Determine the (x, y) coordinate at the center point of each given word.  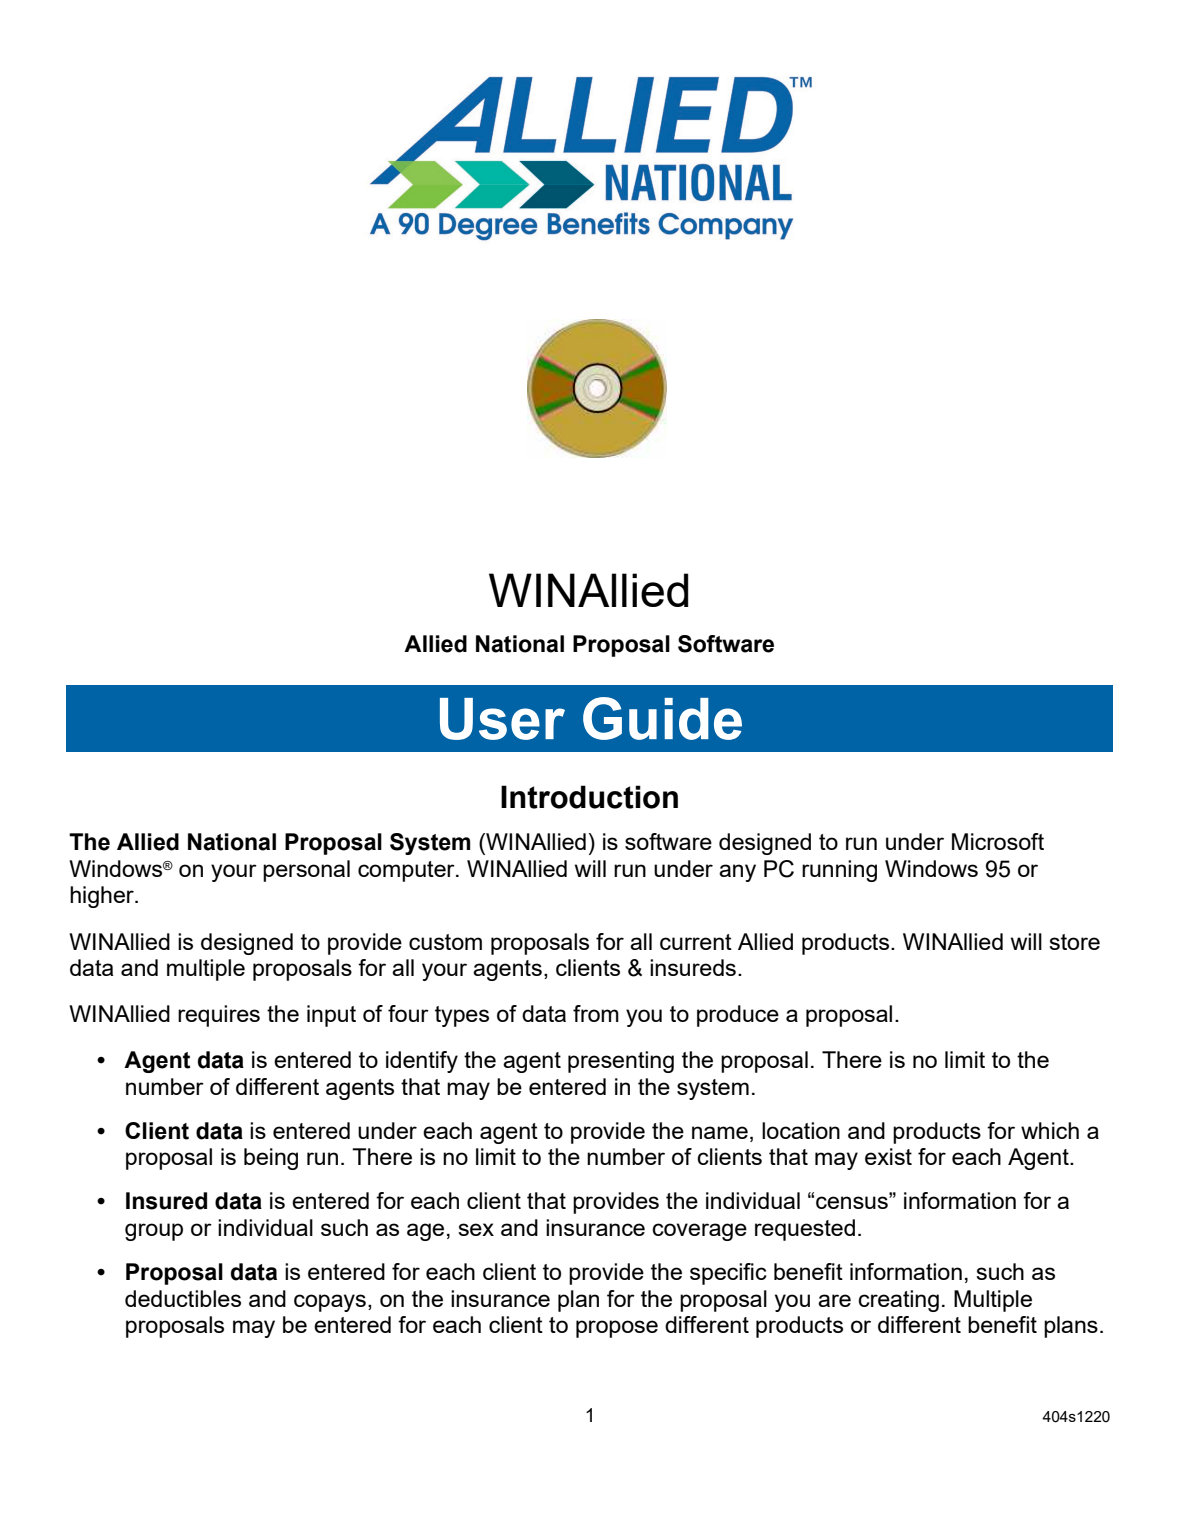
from (596, 1013)
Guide (662, 718)
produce (738, 1016)
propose (617, 1329)
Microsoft (998, 841)
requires (219, 1016)
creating (898, 1301)
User (502, 719)
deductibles (183, 1298)
